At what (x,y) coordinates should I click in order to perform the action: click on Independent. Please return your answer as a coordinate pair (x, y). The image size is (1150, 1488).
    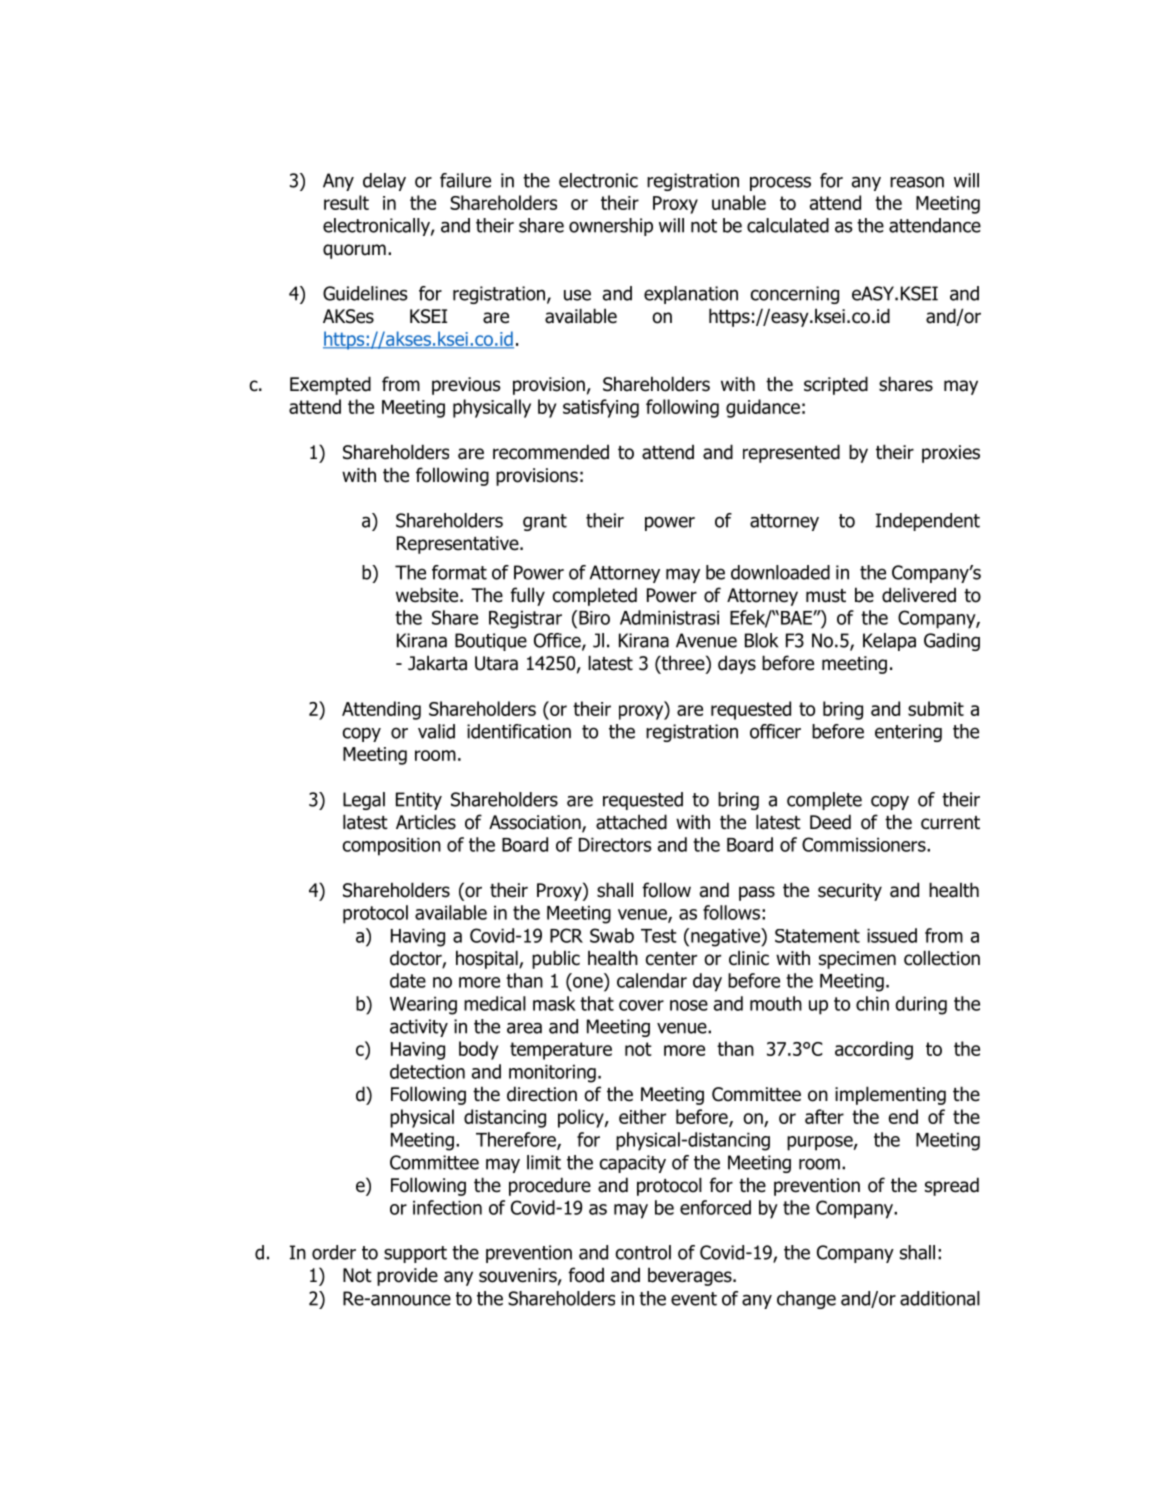
    Looking at the image, I should click on (928, 522).
